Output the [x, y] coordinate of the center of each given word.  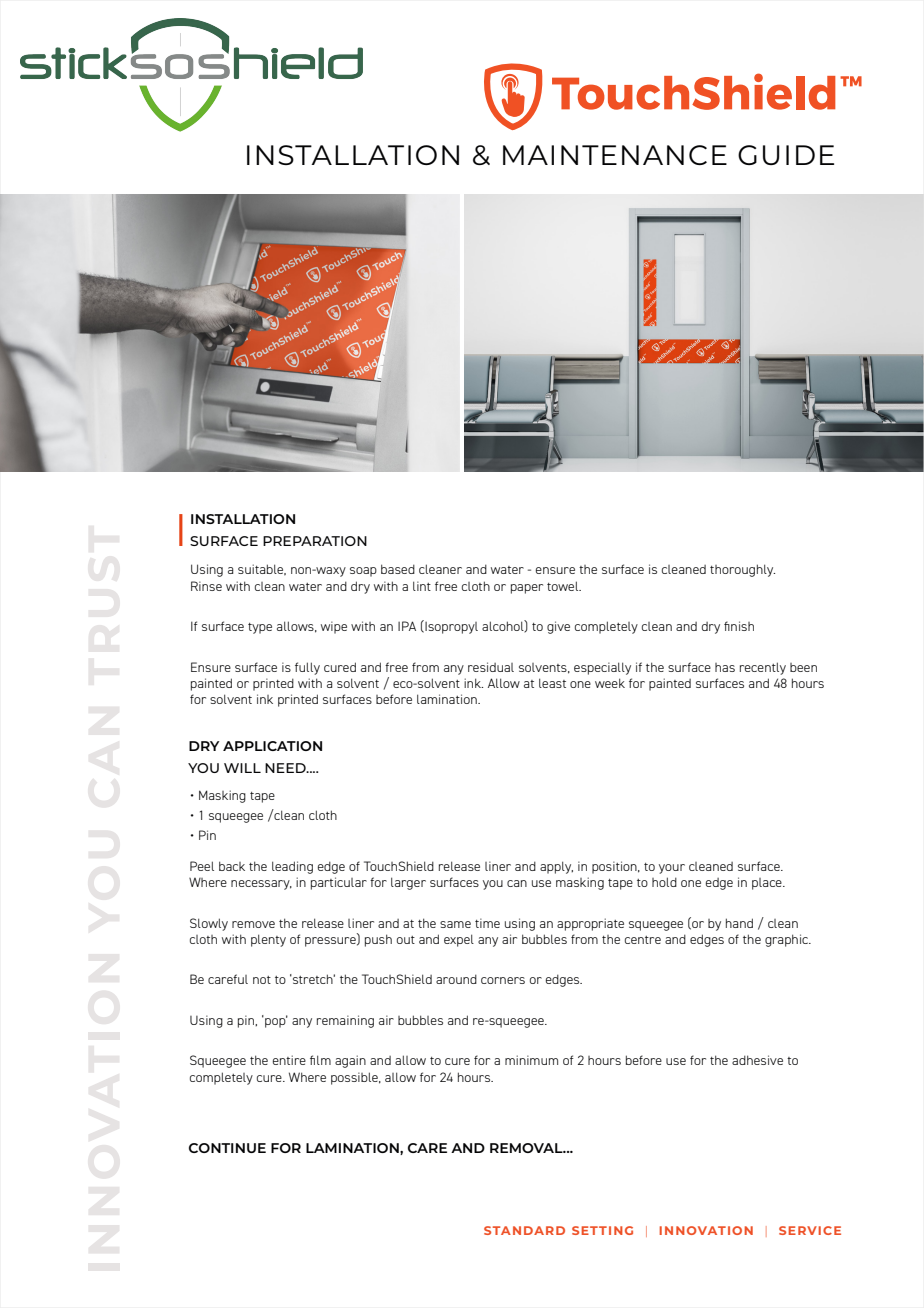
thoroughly [742, 570]
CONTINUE [227, 1148]
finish [739, 626]
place [768, 884]
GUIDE [786, 155]
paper [527, 589]
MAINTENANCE [615, 155]
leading [292, 867]
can [517, 883]
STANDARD [524, 1230]
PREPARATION [315, 541]
